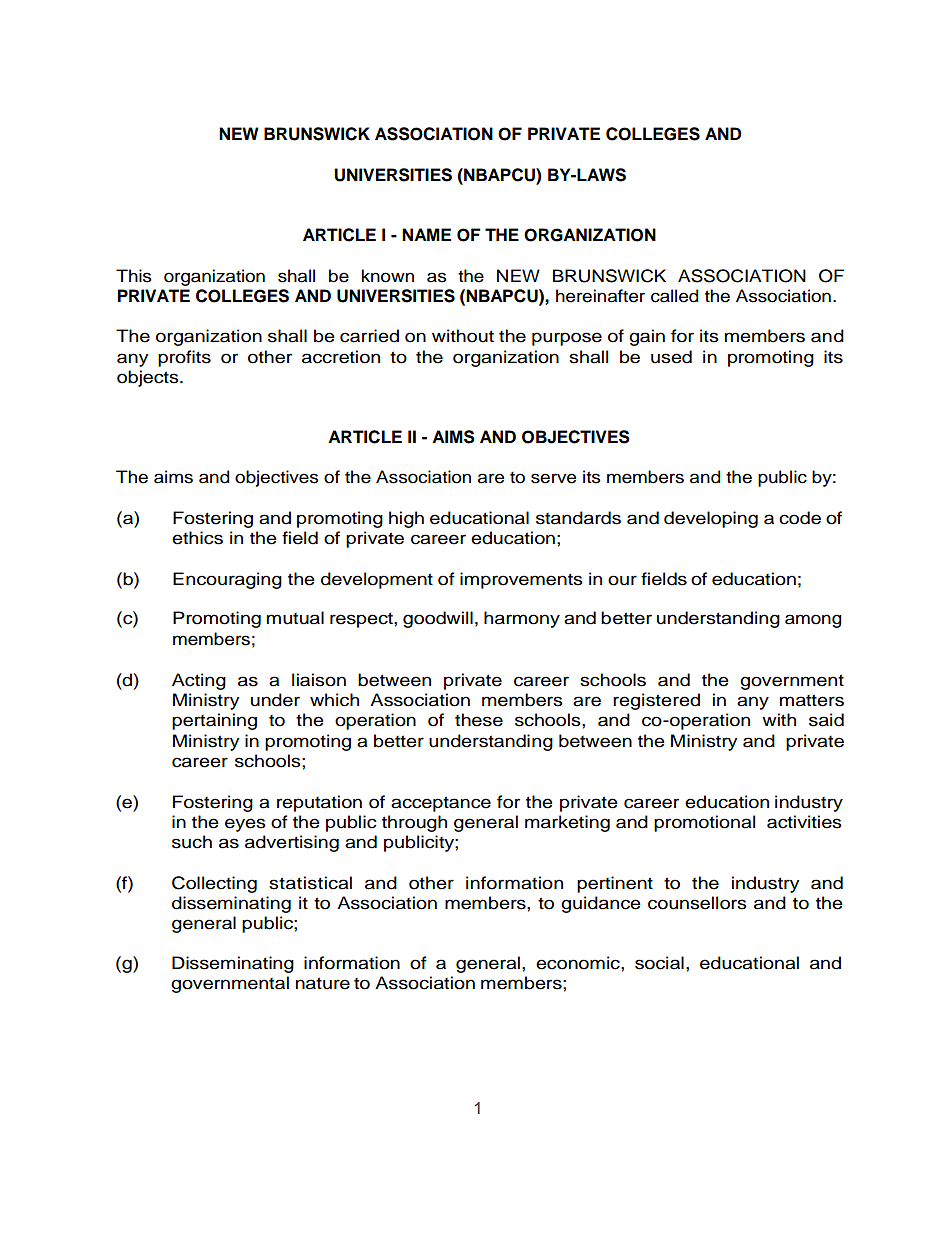 The width and height of the document is (952, 1233). I want to click on This, so click(133, 276).
